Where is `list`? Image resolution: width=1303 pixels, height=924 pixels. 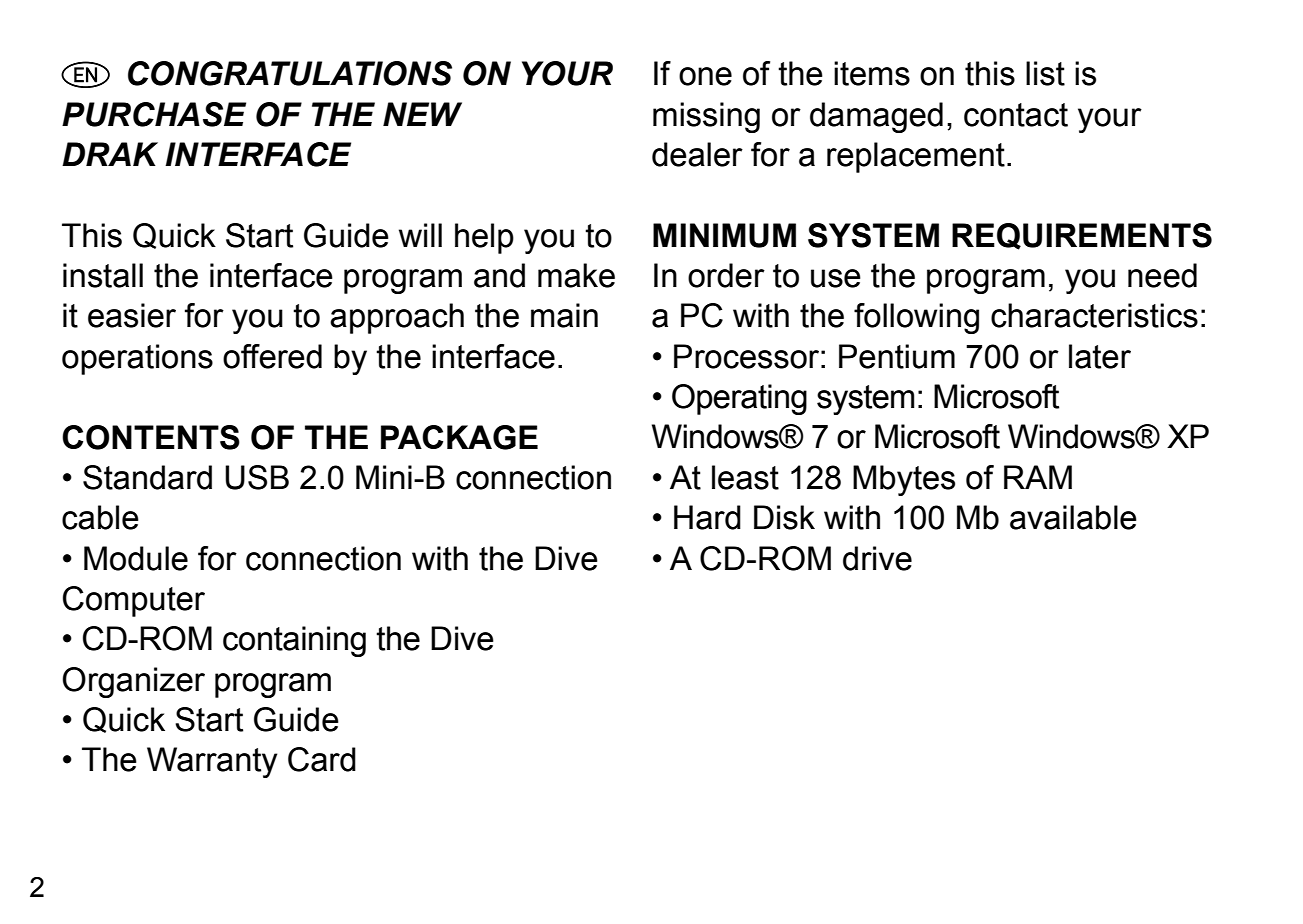 list is located at coordinates (1045, 73).
